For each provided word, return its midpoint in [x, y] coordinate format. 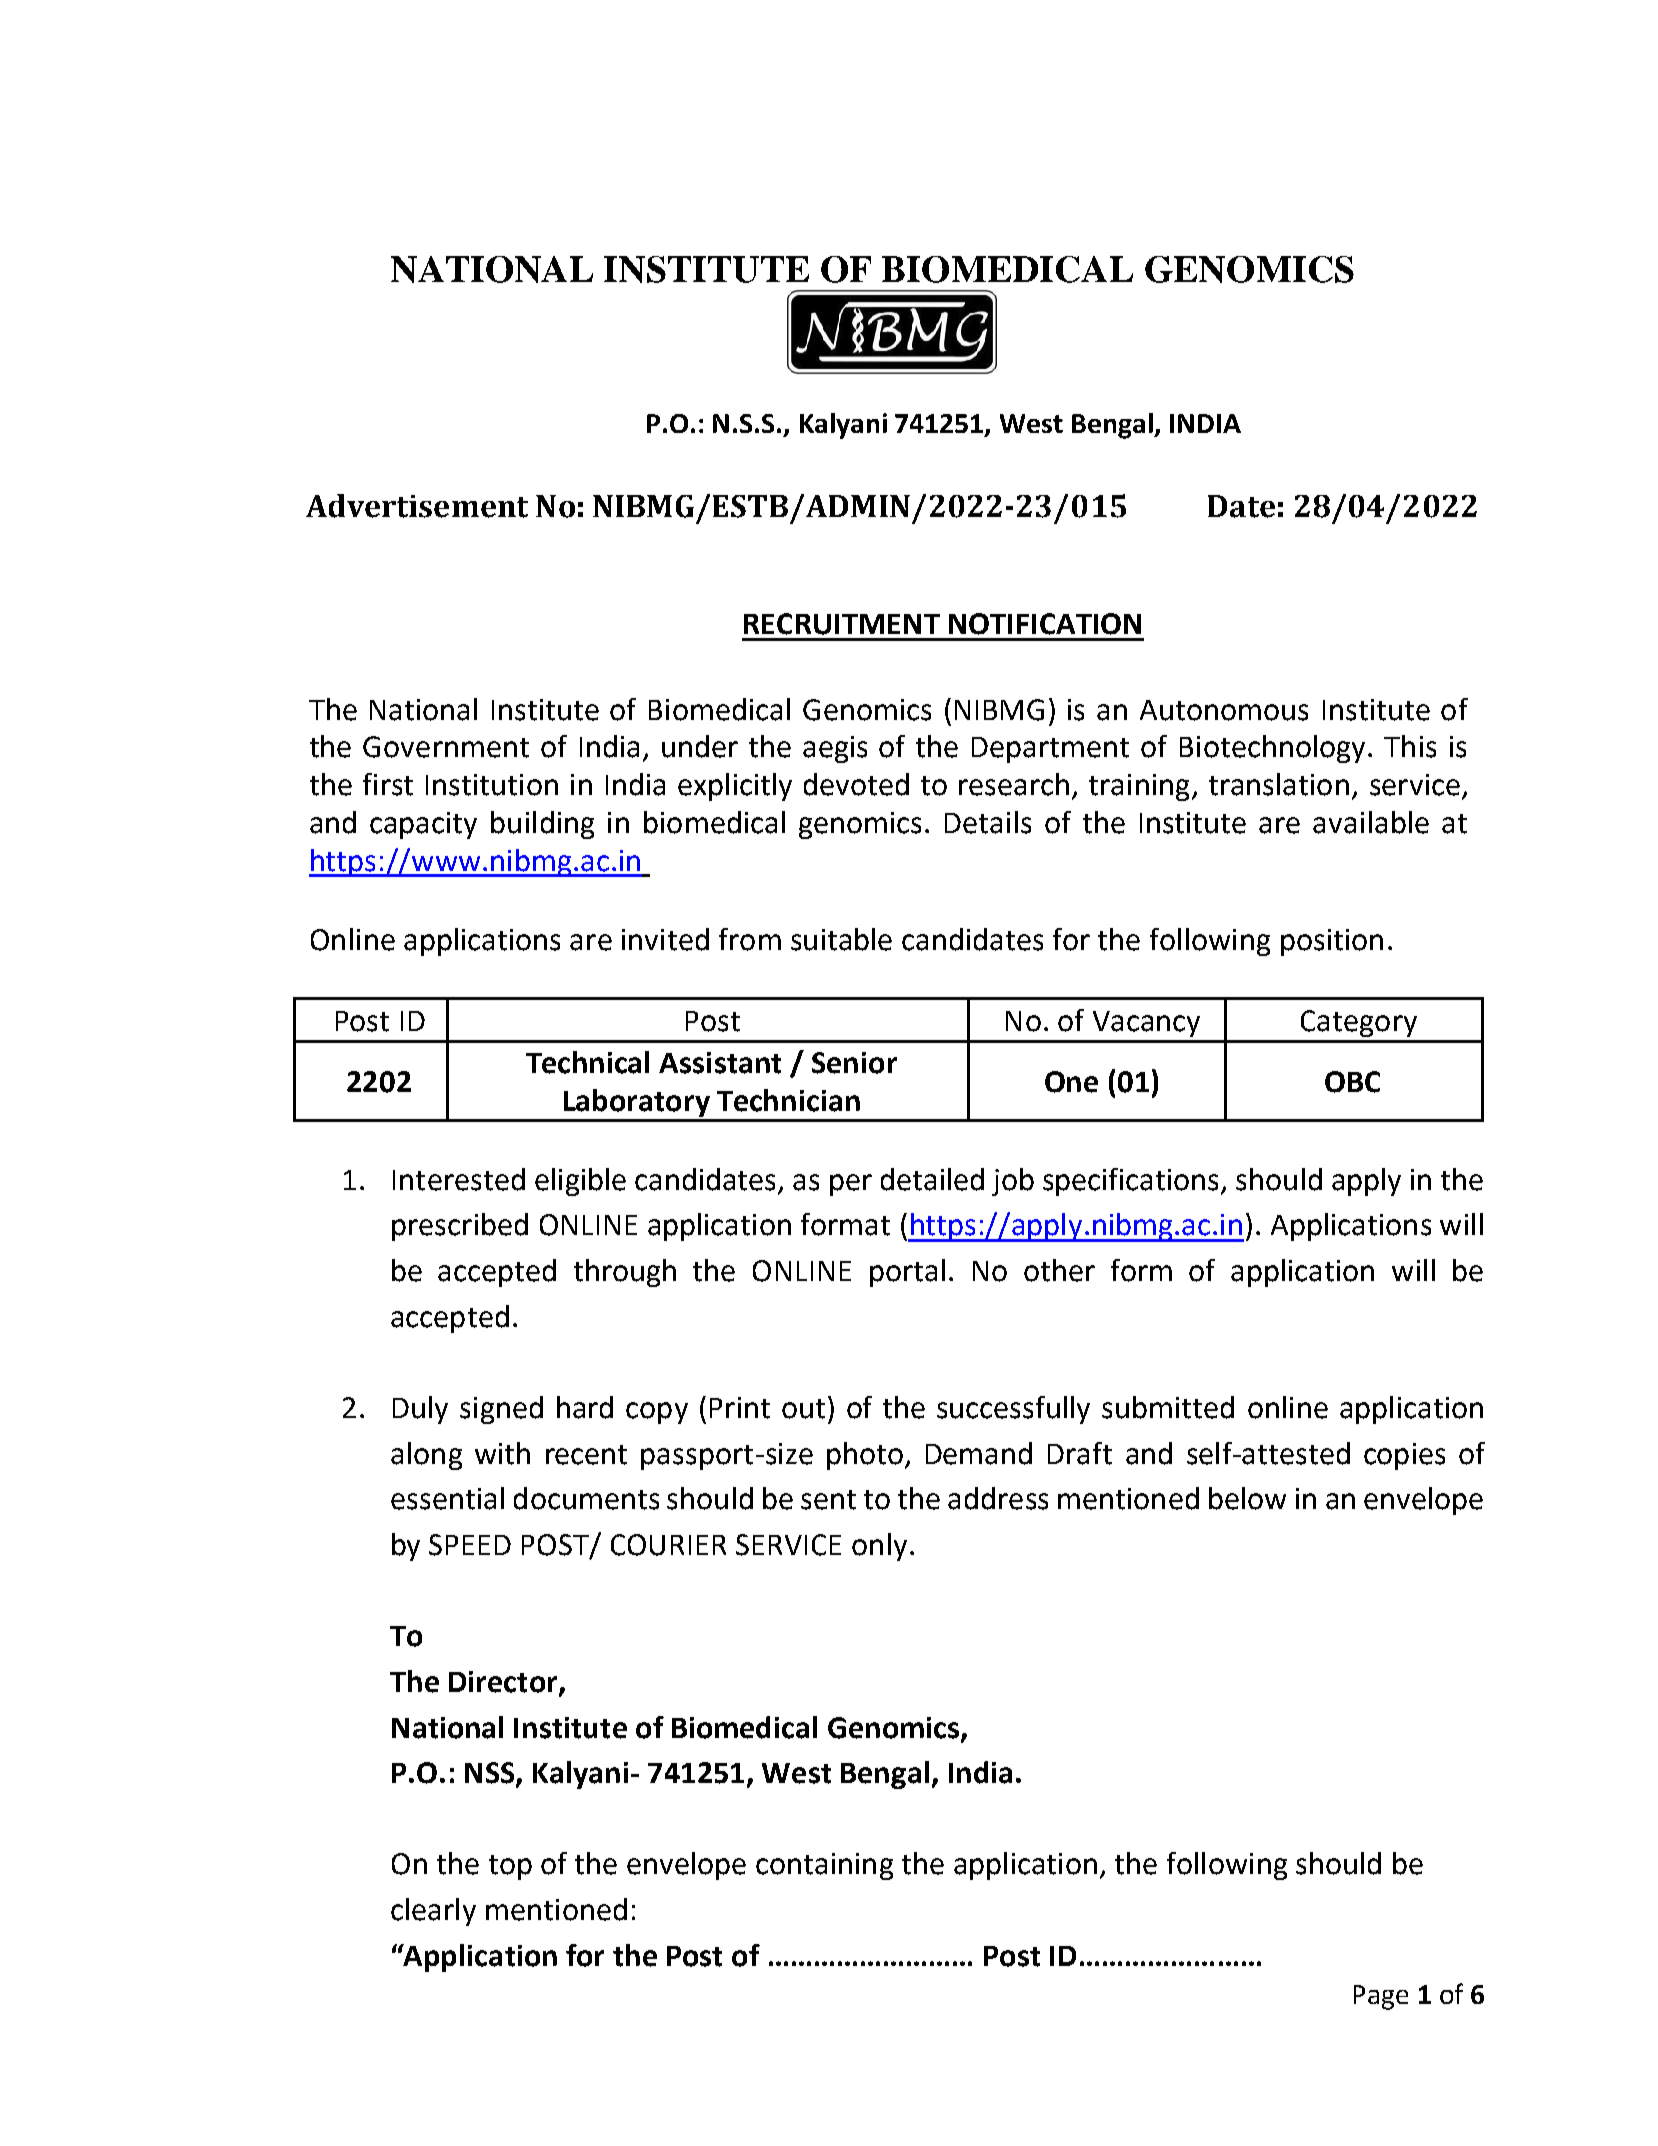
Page [1381, 1997]
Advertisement [417, 506]
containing [824, 1866]
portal [907, 1273]
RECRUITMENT [842, 624]
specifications [1132, 1182]
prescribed [460, 1227]
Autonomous [1224, 710]
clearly [433, 1912]
